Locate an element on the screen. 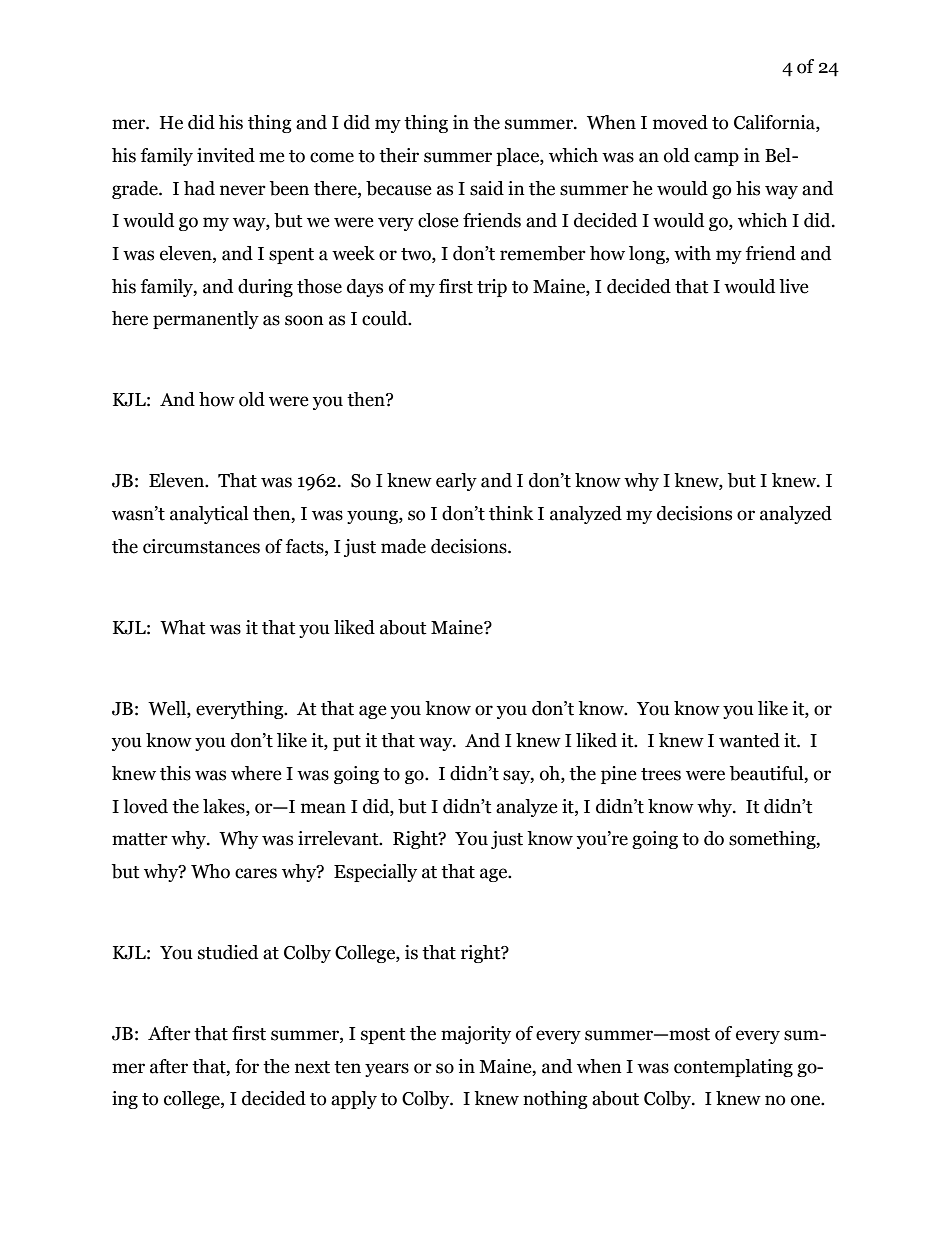 The width and height of the screenshot is (952, 1233). camp is located at coordinates (716, 159).
